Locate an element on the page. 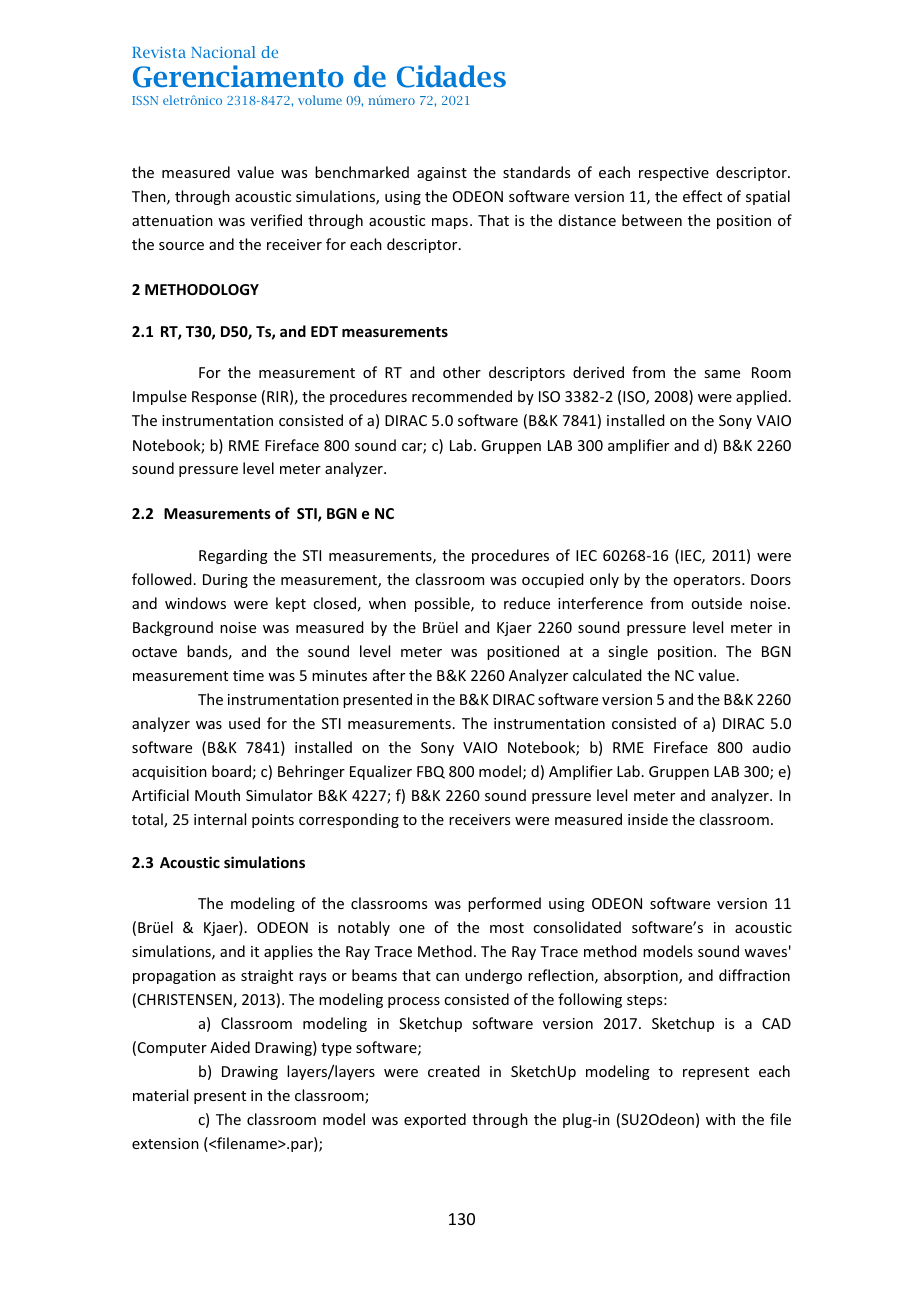 The height and width of the image is (1307, 924). Nacional is located at coordinates (223, 52).
